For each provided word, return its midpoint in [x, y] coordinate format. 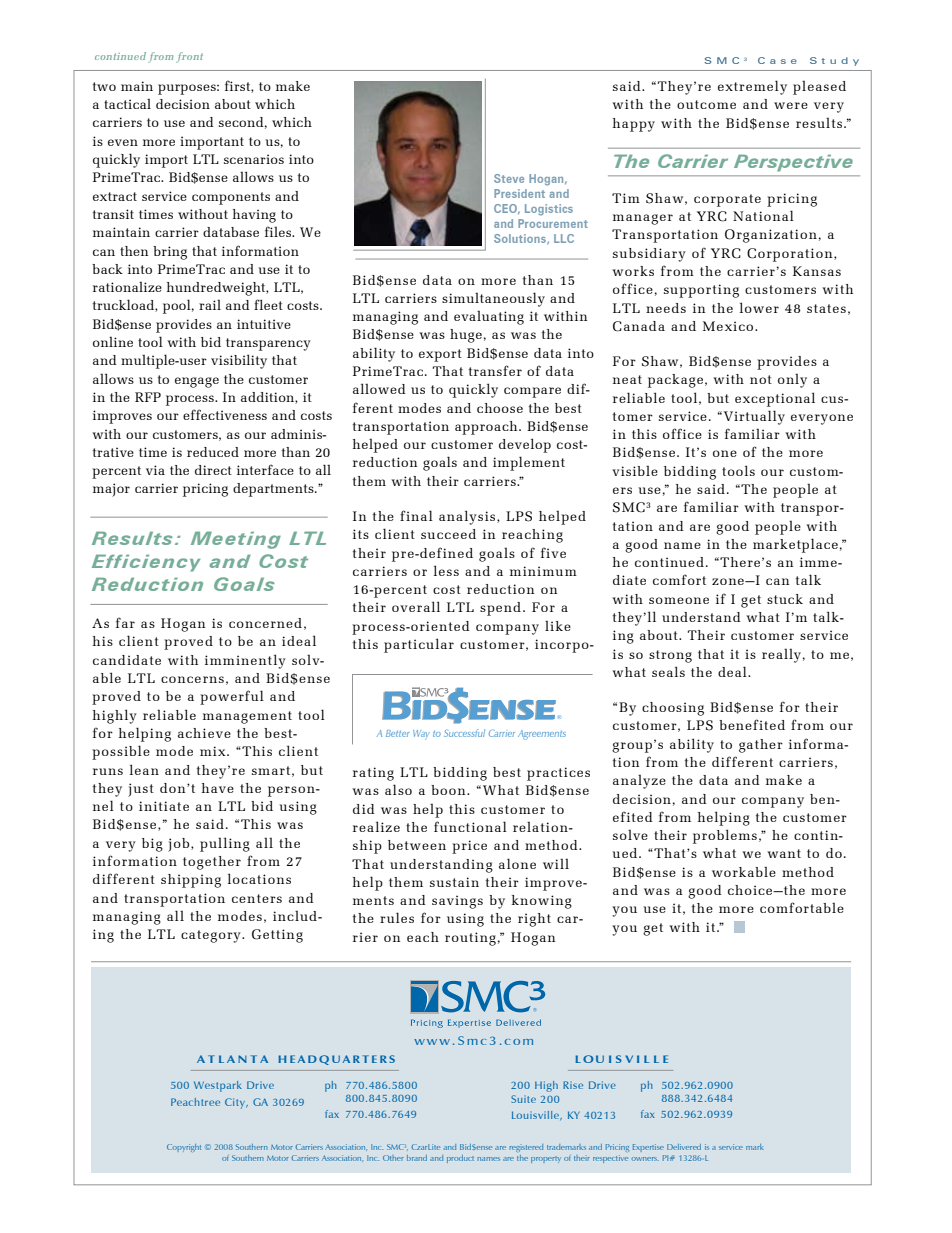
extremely [752, 87]
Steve [509, 178]
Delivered [684, 1147]
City [236, 1103]
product [460, 1159]
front [189, 57]
